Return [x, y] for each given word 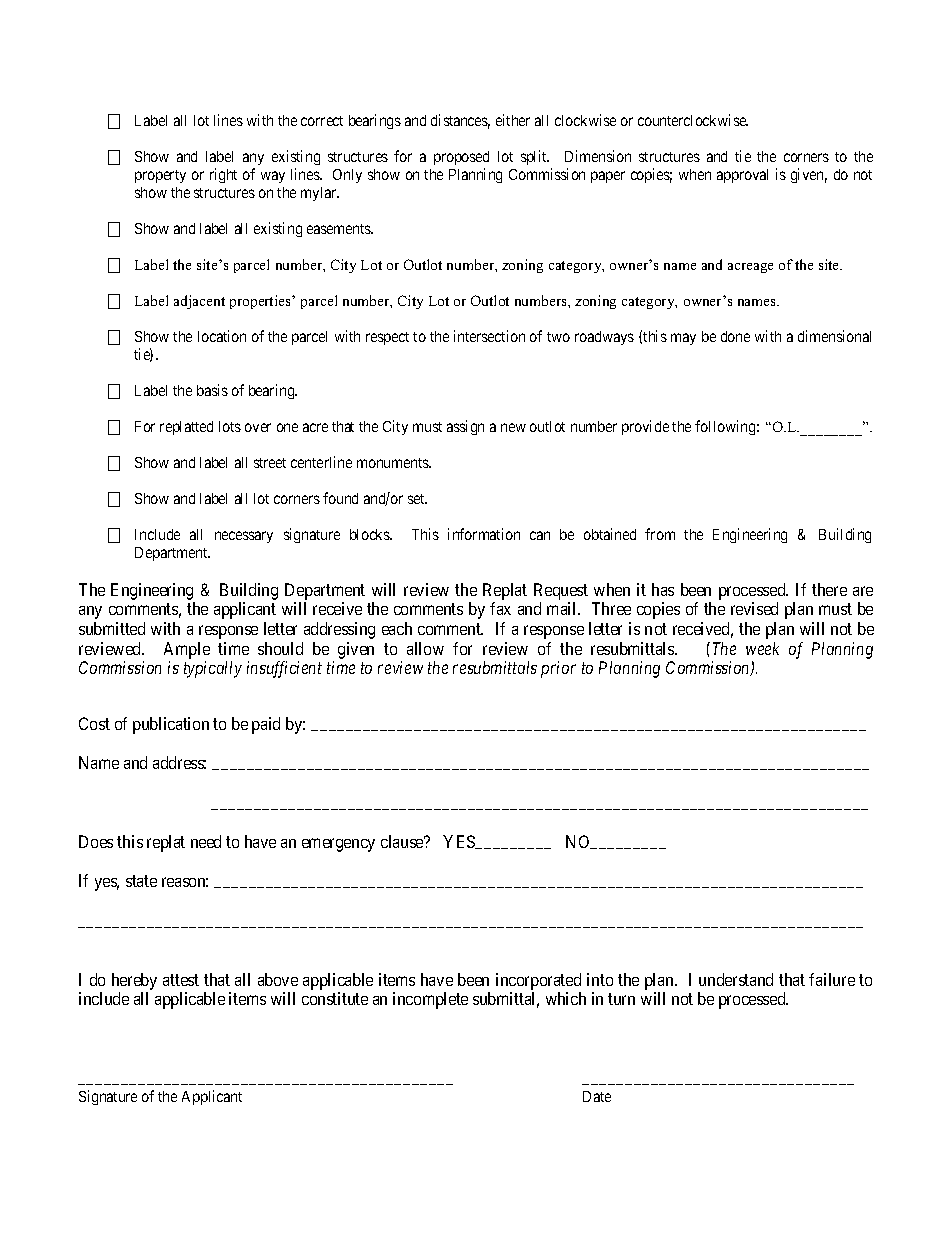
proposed [461, 158]
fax [500, 608]
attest [181, 980]
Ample [187, 650]
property [160, 176]
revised [754, 608]
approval [742, 176]
